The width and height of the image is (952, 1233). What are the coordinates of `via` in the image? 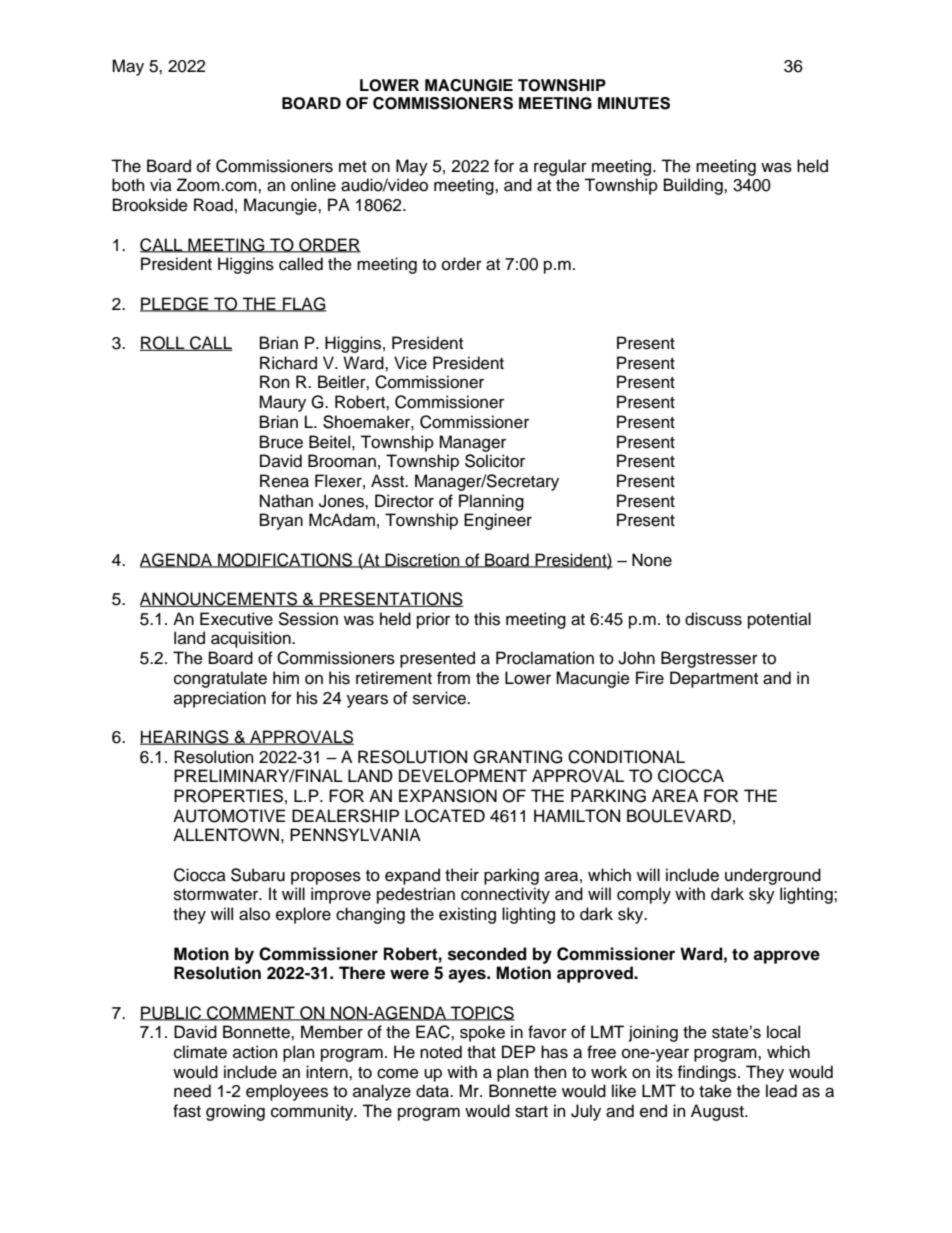 It's located at (161, 184).
